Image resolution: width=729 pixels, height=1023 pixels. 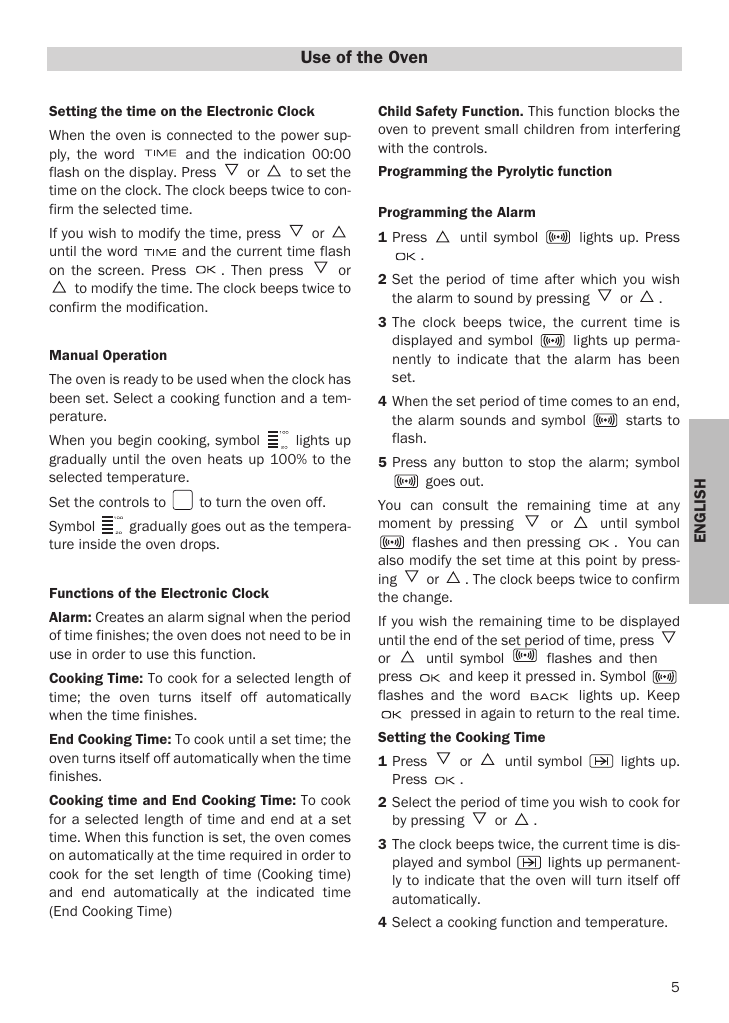 What do you see at coordinates (199, 135) in the screenshot?
I see `connected` at bounding box center [199, 135].
